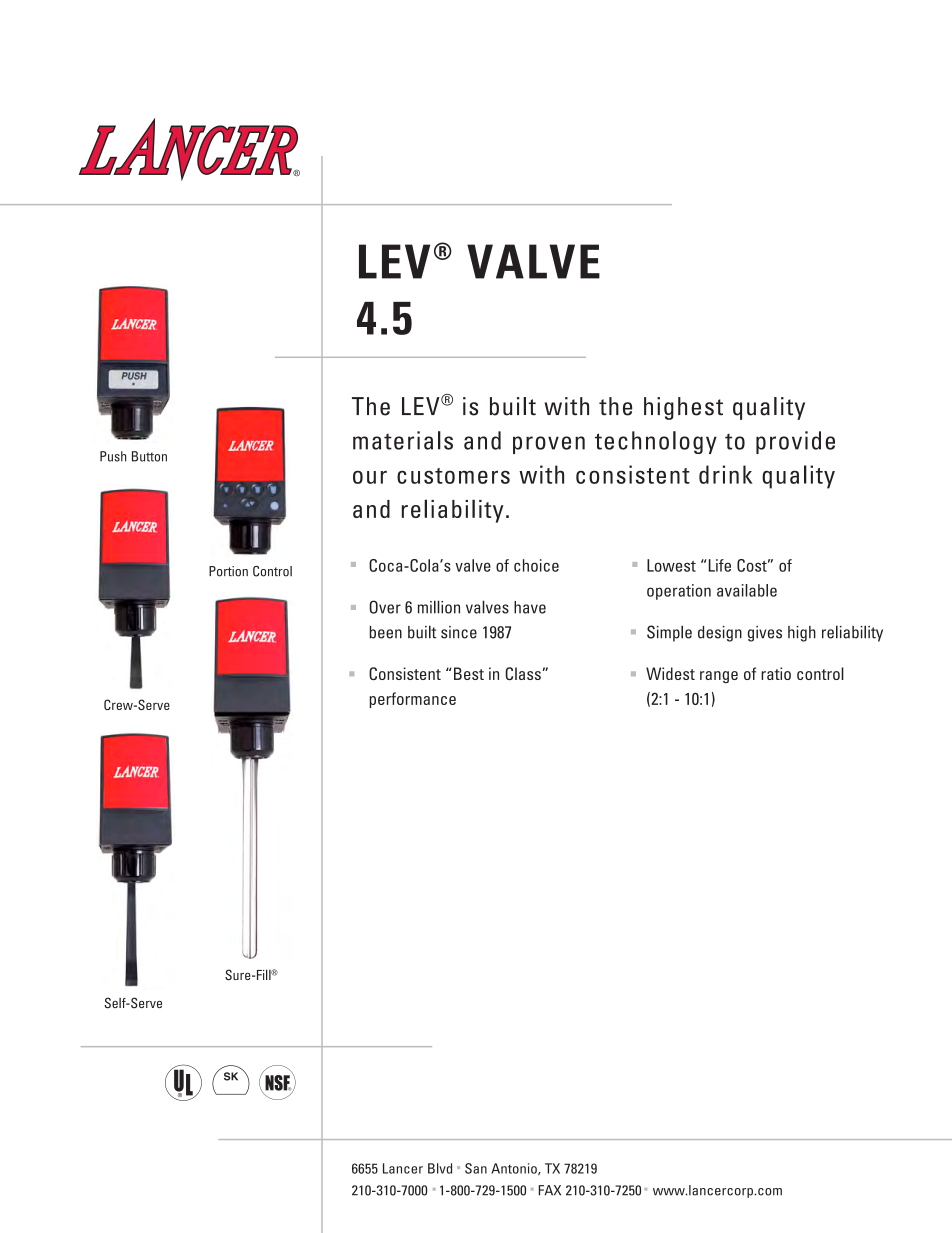 This document has width=952, height=1233. Describe the element at coordinates (440, 1168) in the document. I see `Blvd` at that location.
